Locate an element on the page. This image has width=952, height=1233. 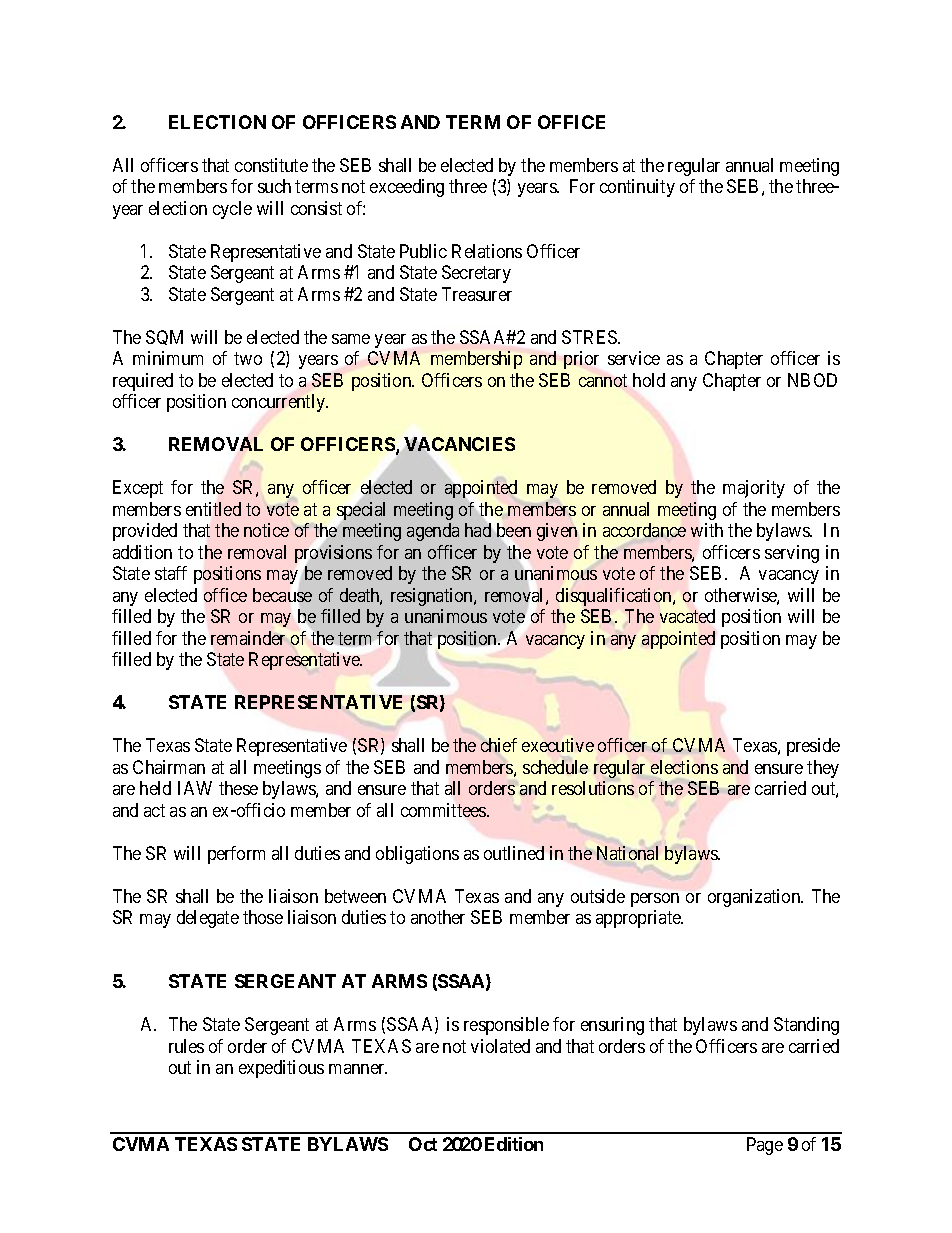
remainder is located at coordinates (248, 638).
